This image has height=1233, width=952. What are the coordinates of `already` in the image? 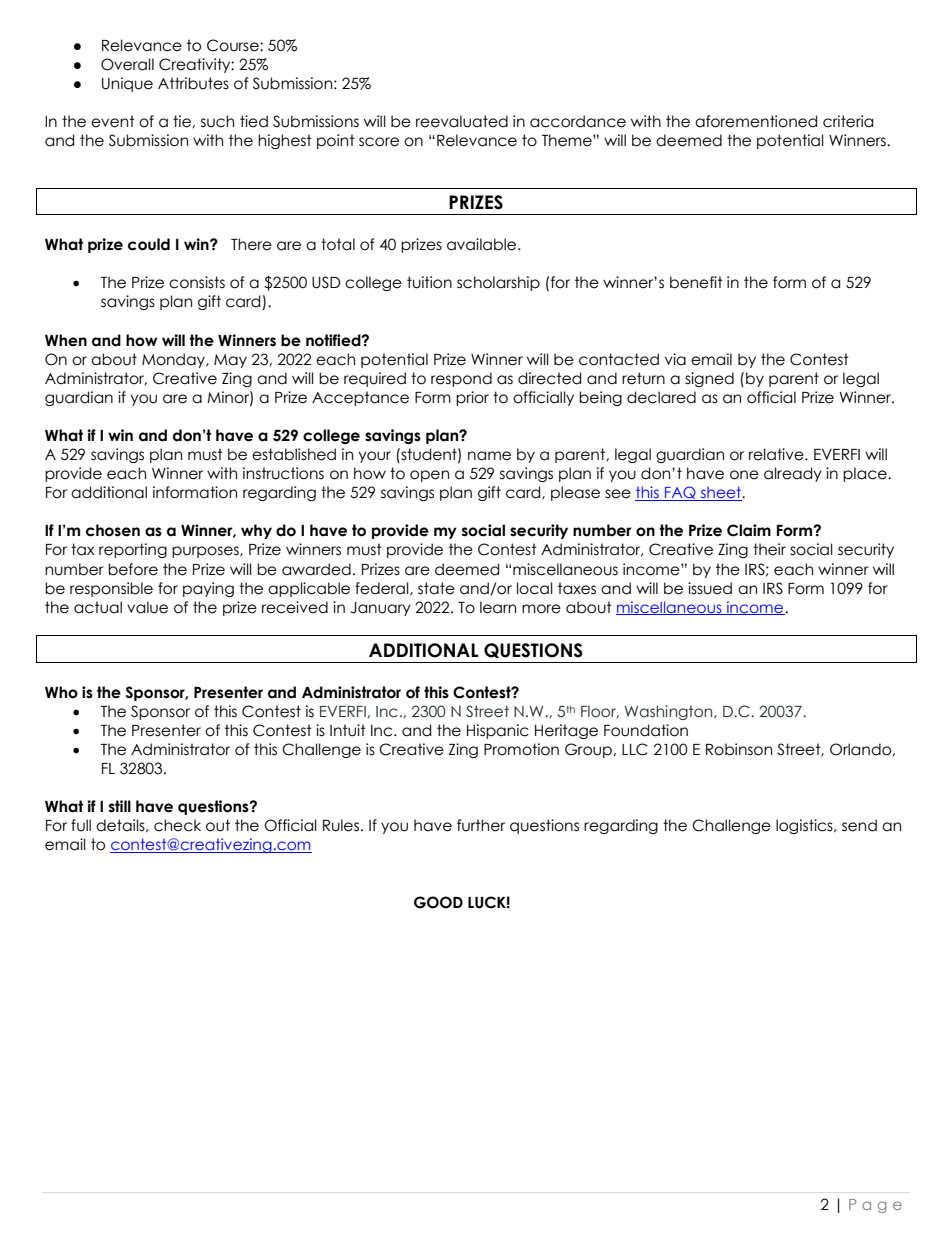 It's located at (793, 474).
